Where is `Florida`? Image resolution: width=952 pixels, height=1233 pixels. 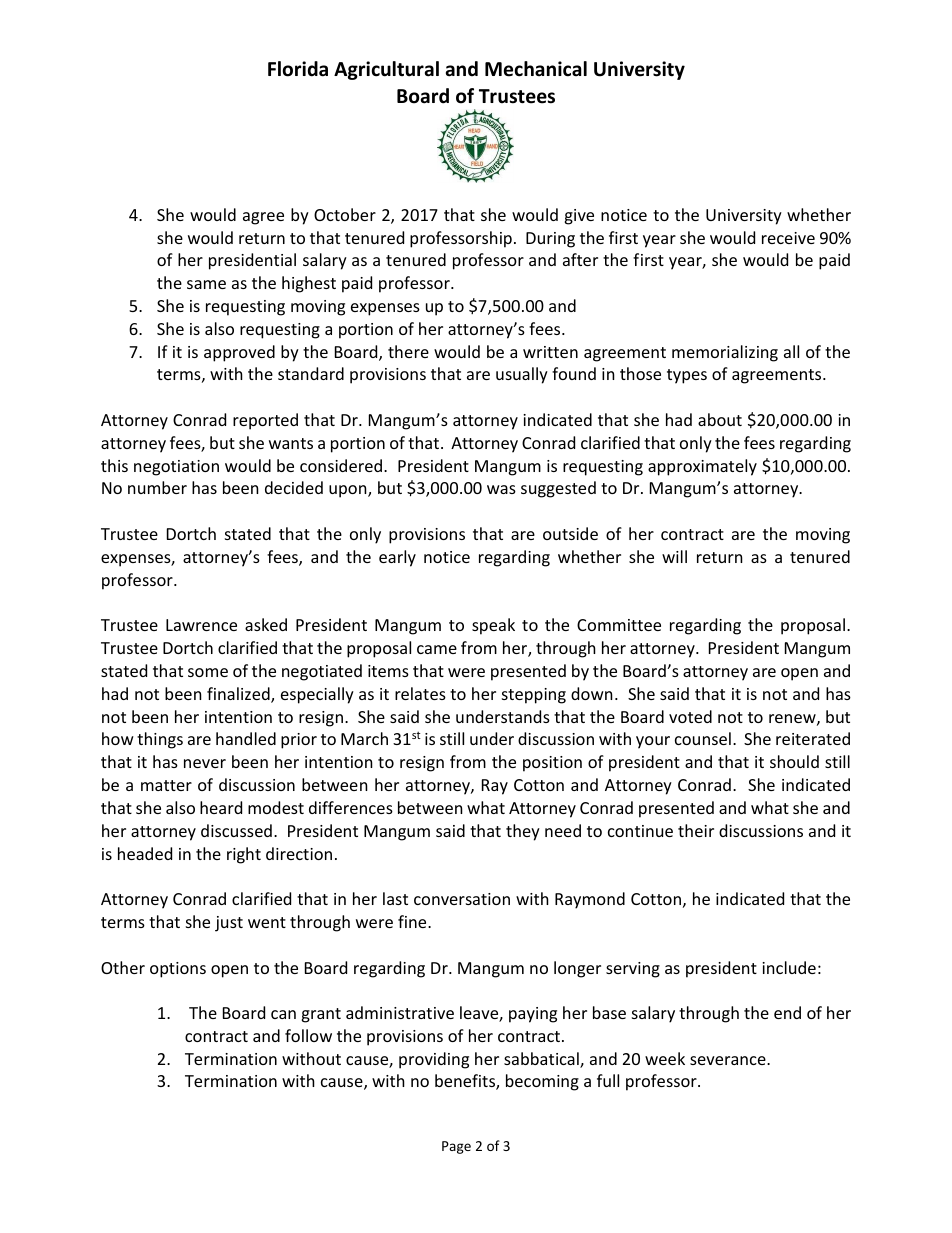 Florida is located at coordinates (298, 69).
